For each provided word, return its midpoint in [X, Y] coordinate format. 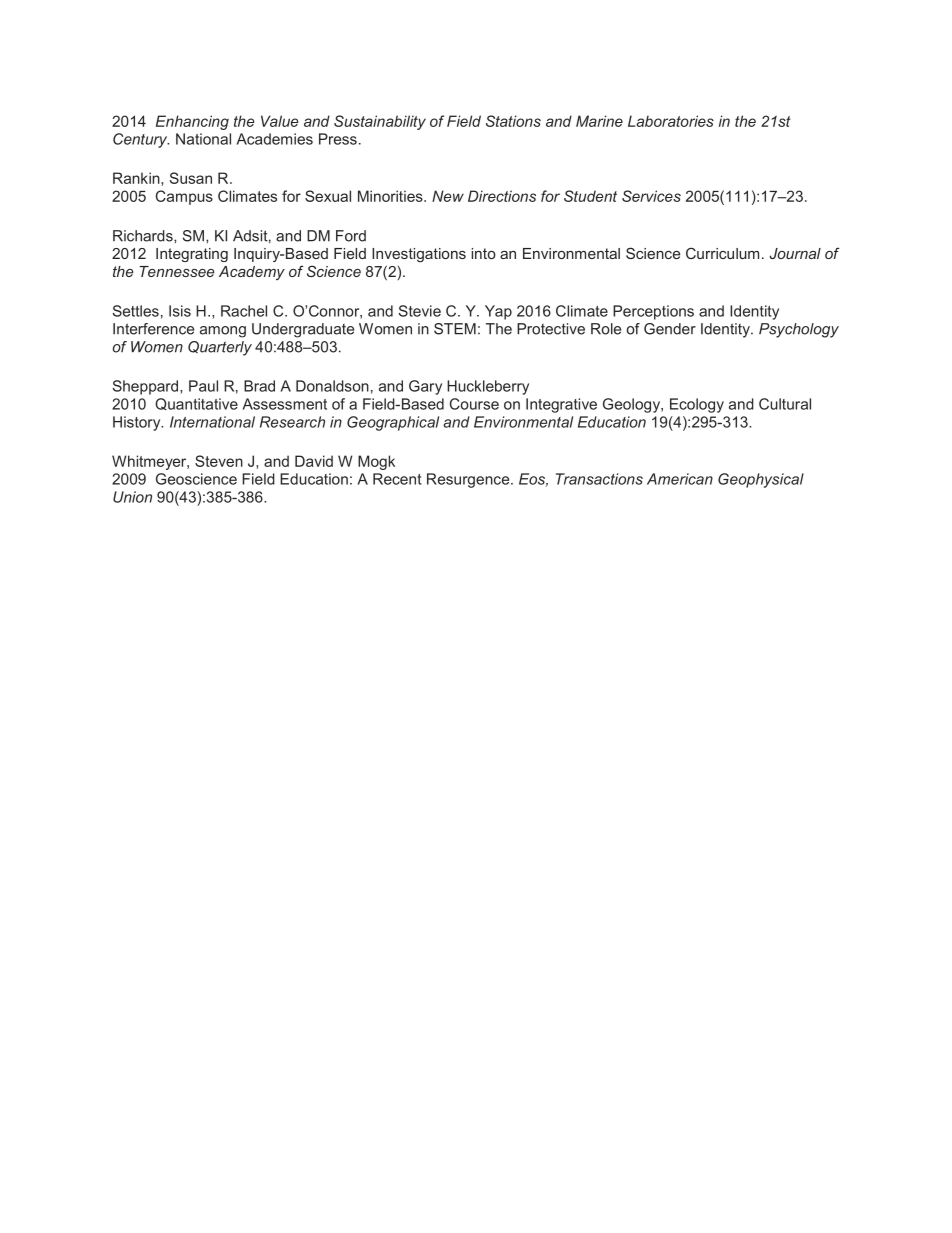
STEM [455, 329]
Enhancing [192, 122]
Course [474, 404]
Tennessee [177, 271]
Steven [219, 461]
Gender [670, 329]
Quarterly [220, 348]
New [448, 196]
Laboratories [671, 121]
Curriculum [722, 253]
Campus [184, 197]
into [483, 253]
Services [651, 196]
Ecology [697, 405]
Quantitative [196, 404]
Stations [513, 121]
